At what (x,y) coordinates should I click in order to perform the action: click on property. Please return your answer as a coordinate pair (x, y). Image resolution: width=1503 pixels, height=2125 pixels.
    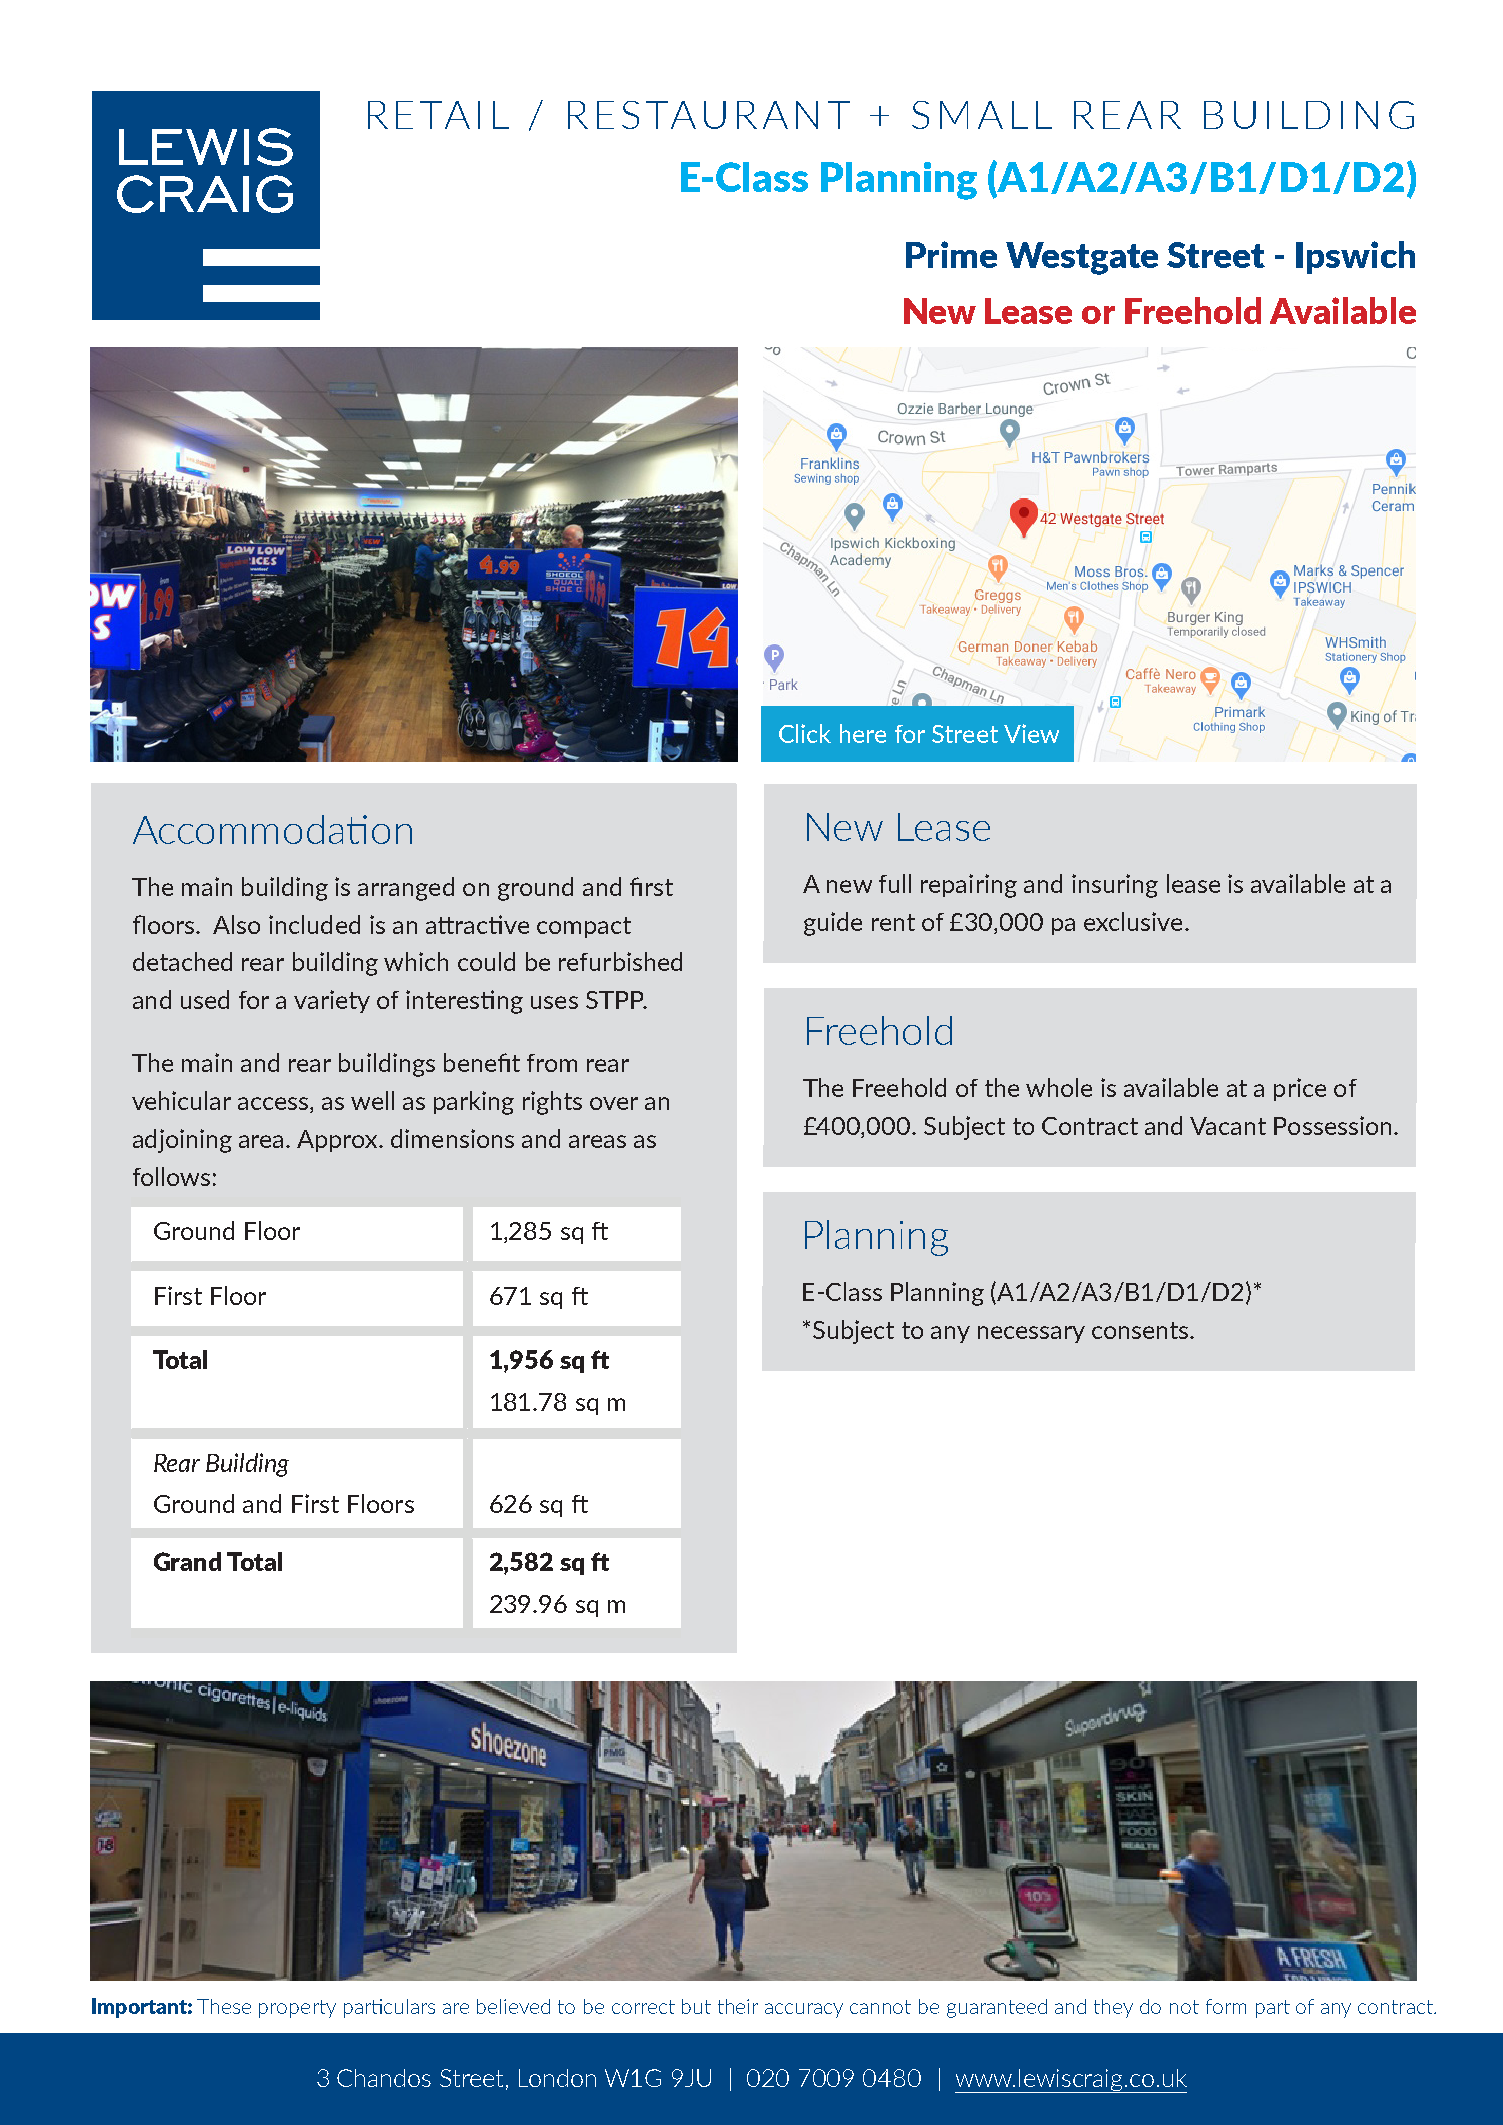
    Looking at the image, I should click on (297, 2009).
